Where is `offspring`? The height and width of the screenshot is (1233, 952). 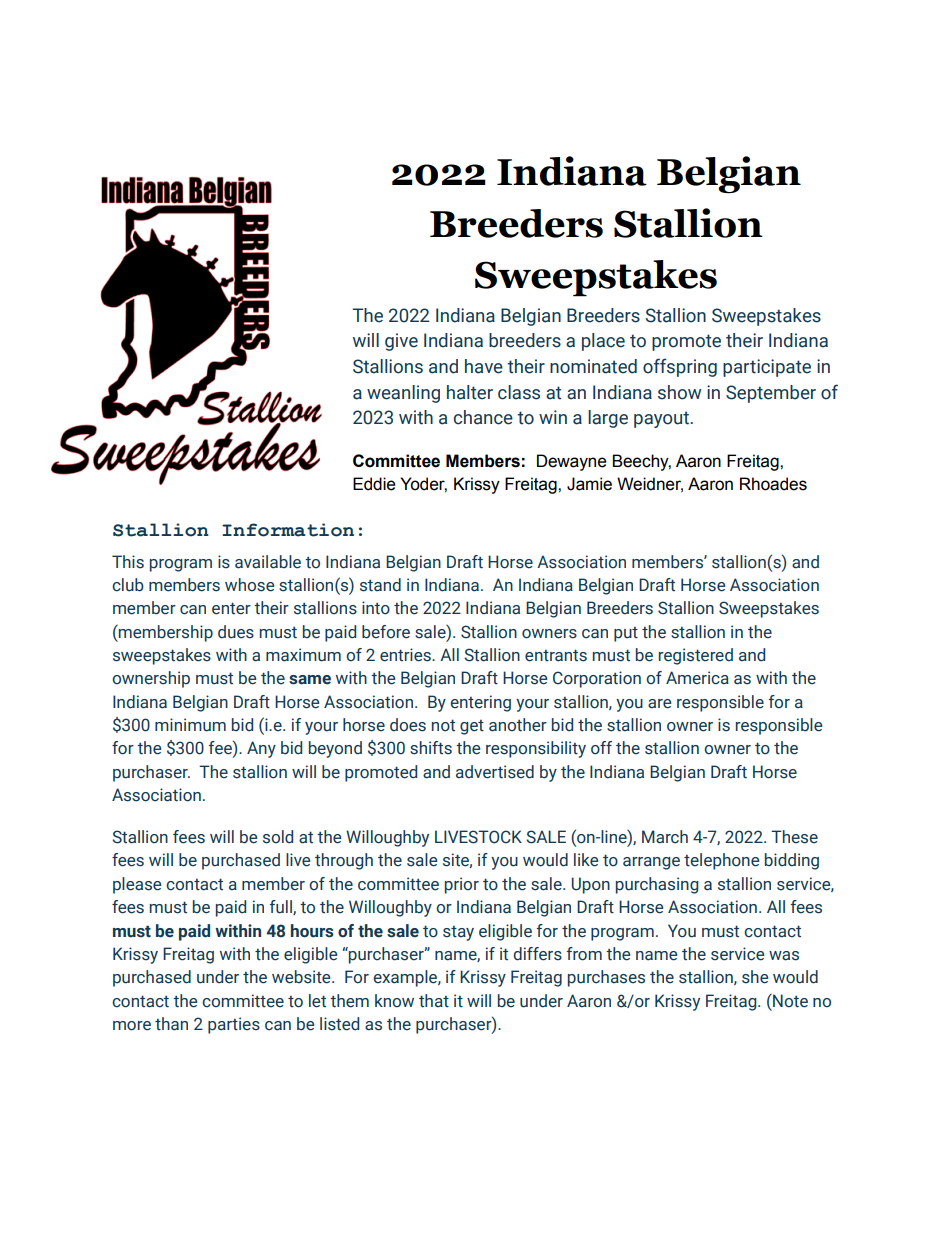 offspring is located at coordinates (680, 367).
